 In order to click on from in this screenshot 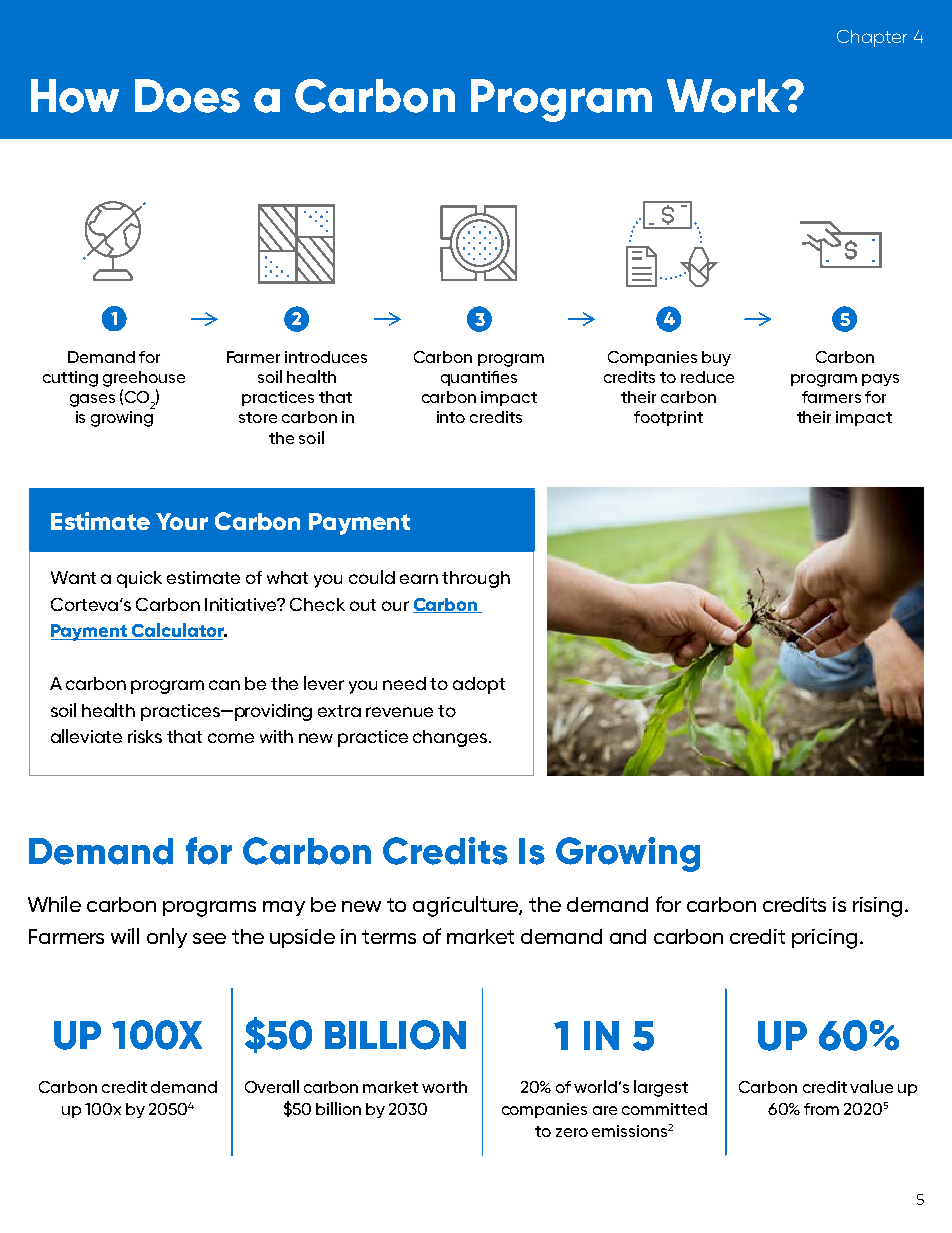, I will do `click(821, 1109)`.
